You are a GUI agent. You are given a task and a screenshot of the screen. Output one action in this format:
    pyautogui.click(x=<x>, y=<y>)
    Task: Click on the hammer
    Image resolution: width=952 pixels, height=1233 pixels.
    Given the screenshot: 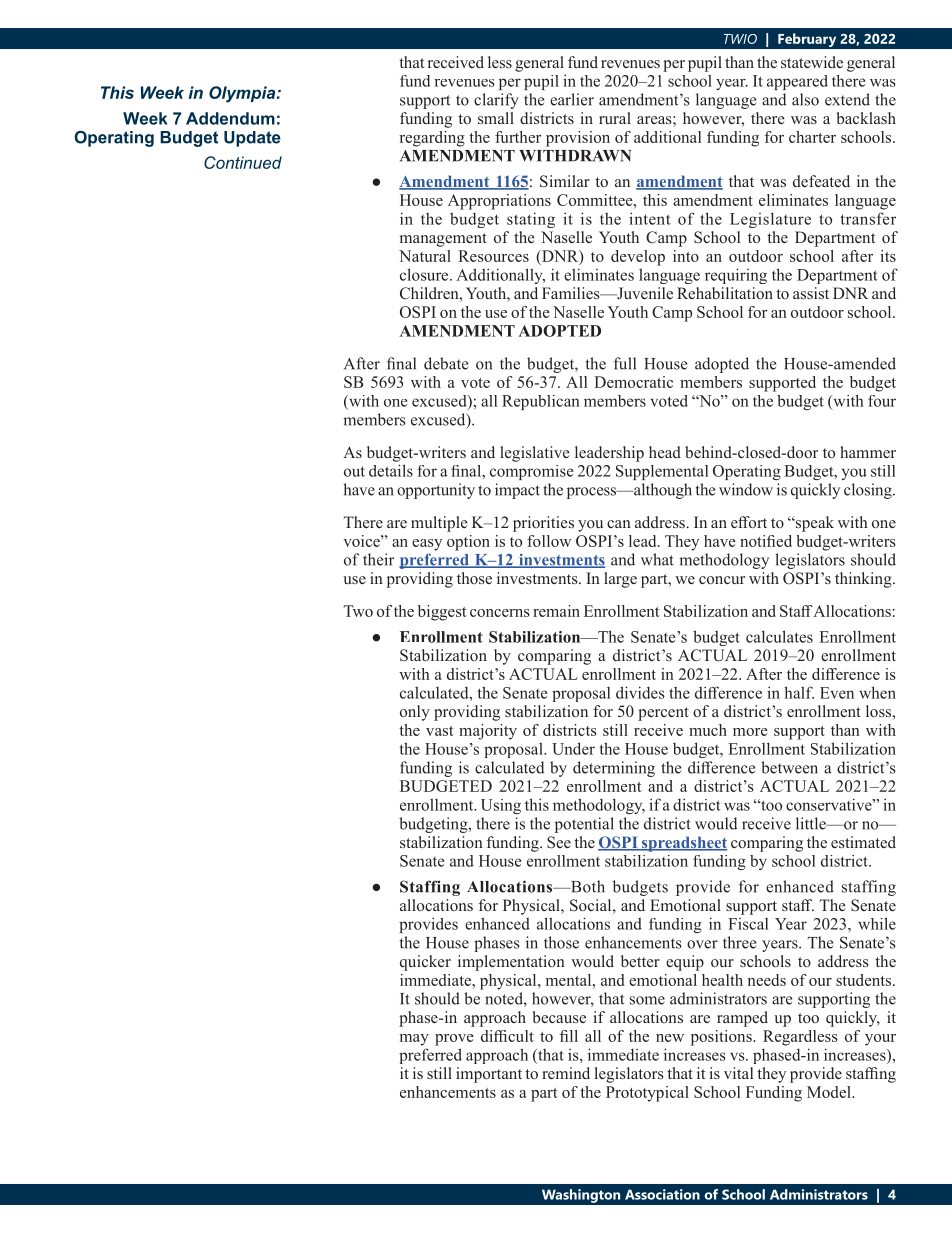 What is the action you would take?
    pyautogui.click(x=868, y=452)
